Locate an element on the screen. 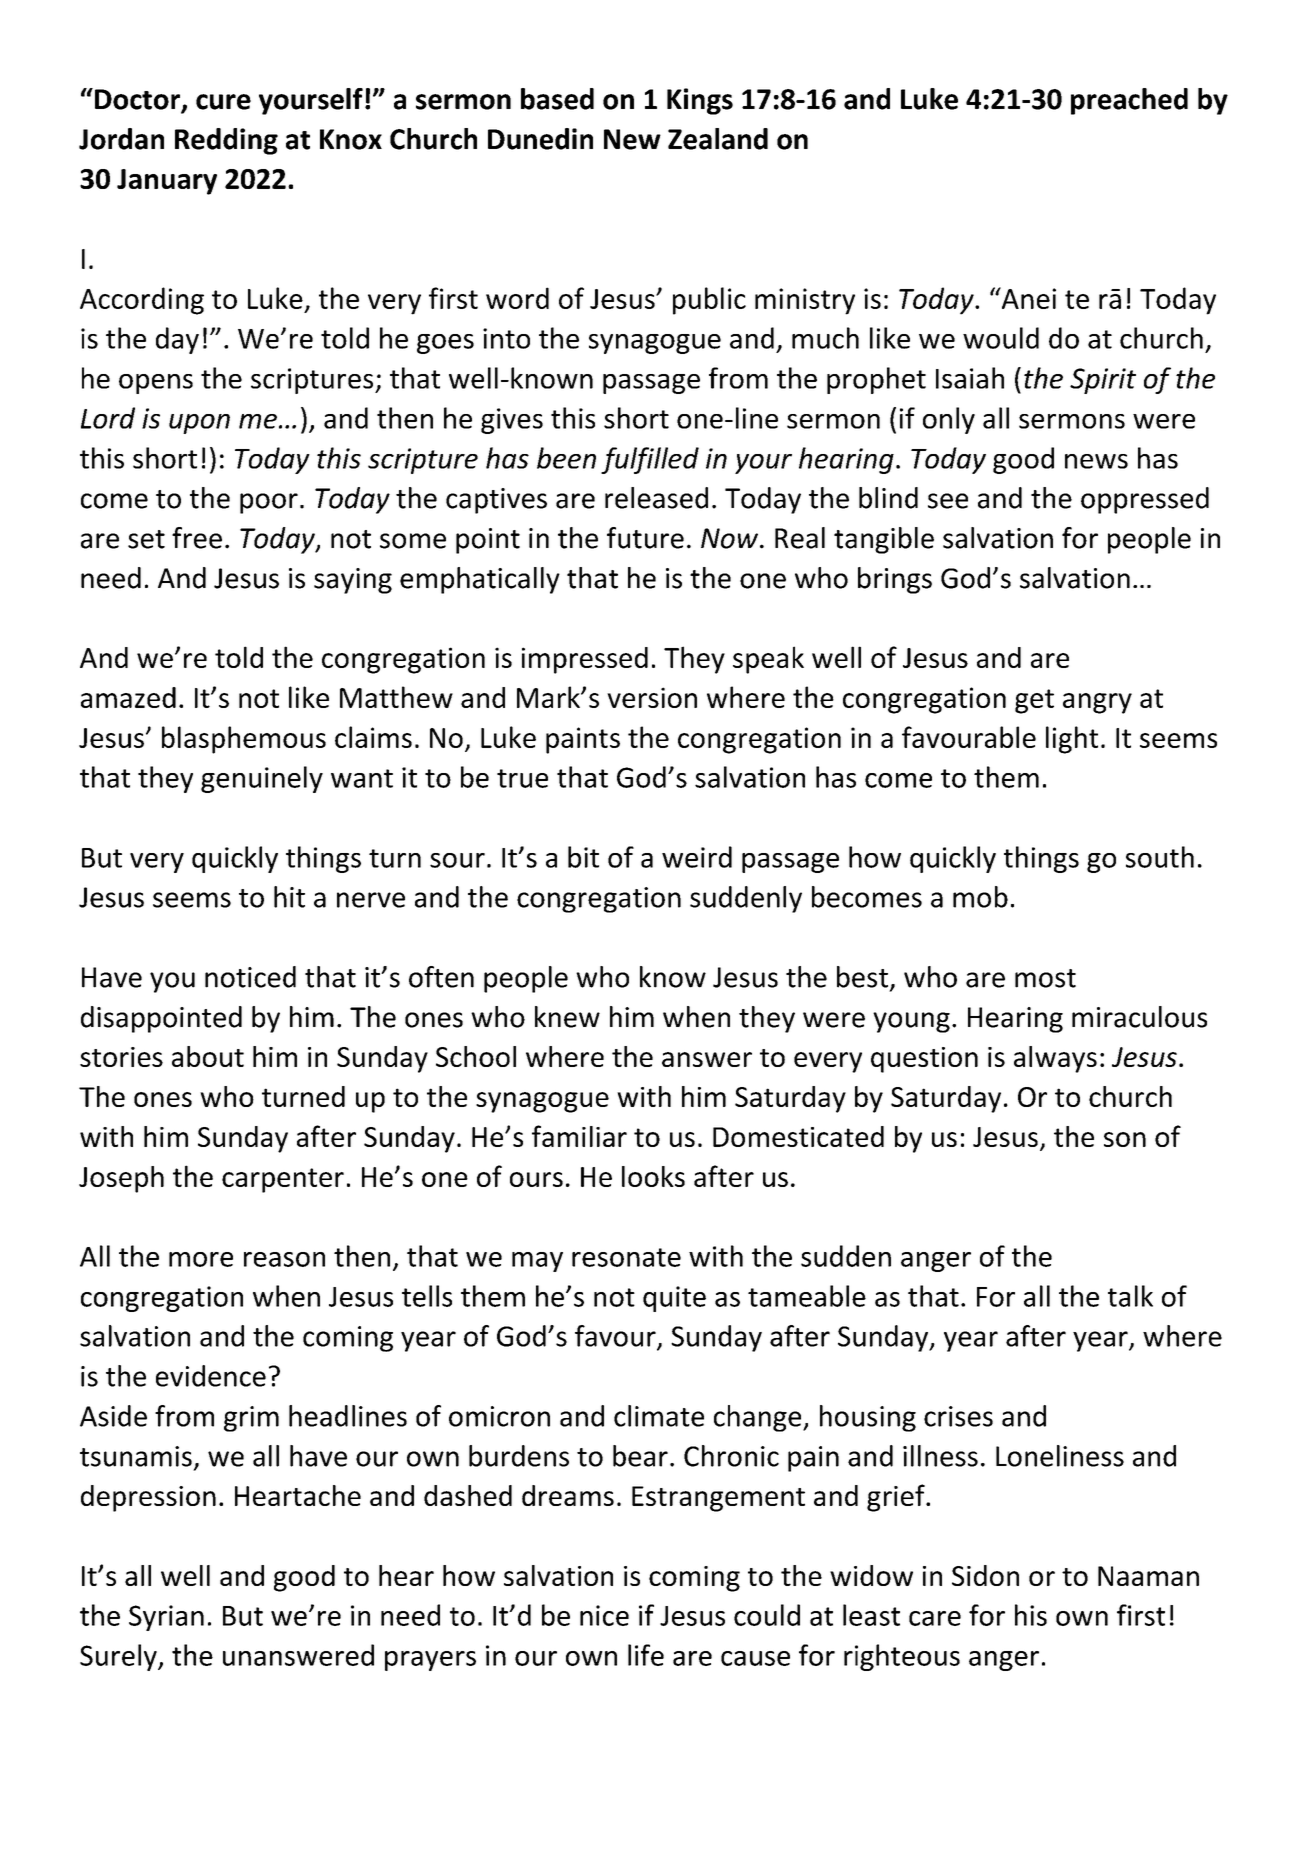 Image resolution: width=1313 pixels, height=1858 pixels. news is located at coordinates (1096, 461).
